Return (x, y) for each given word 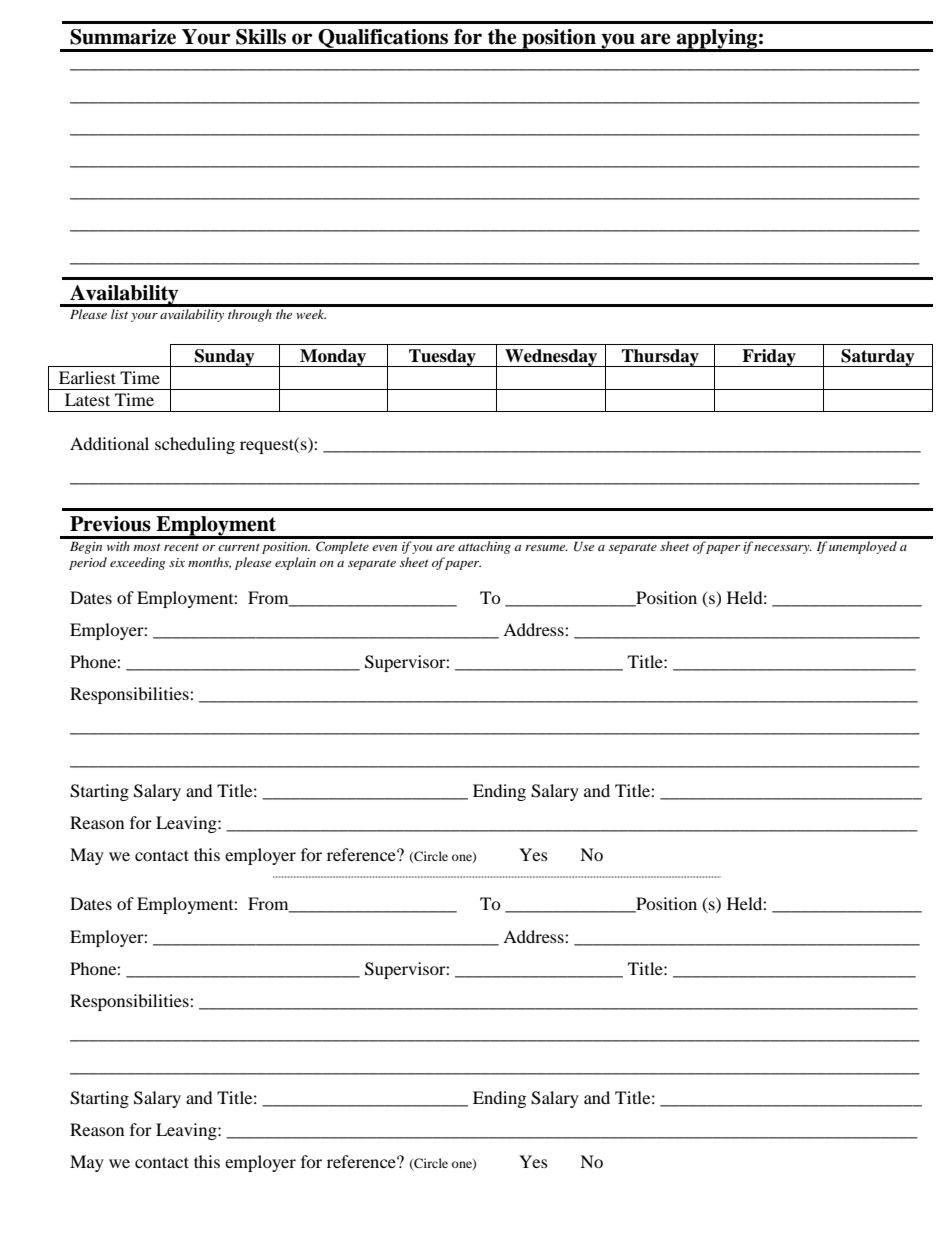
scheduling (195, 445)
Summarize (123, 37)
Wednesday (551, 358)
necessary (783, 549)
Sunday (225, 358)
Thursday (660, 358)
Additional (109, 443)
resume (546, 548)
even (384, 548)
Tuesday (442, 358)
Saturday (878, 358)
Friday (769, 358)
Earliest (87, 377)
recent (181, 547)
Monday (333, 358)
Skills (261, 37)
